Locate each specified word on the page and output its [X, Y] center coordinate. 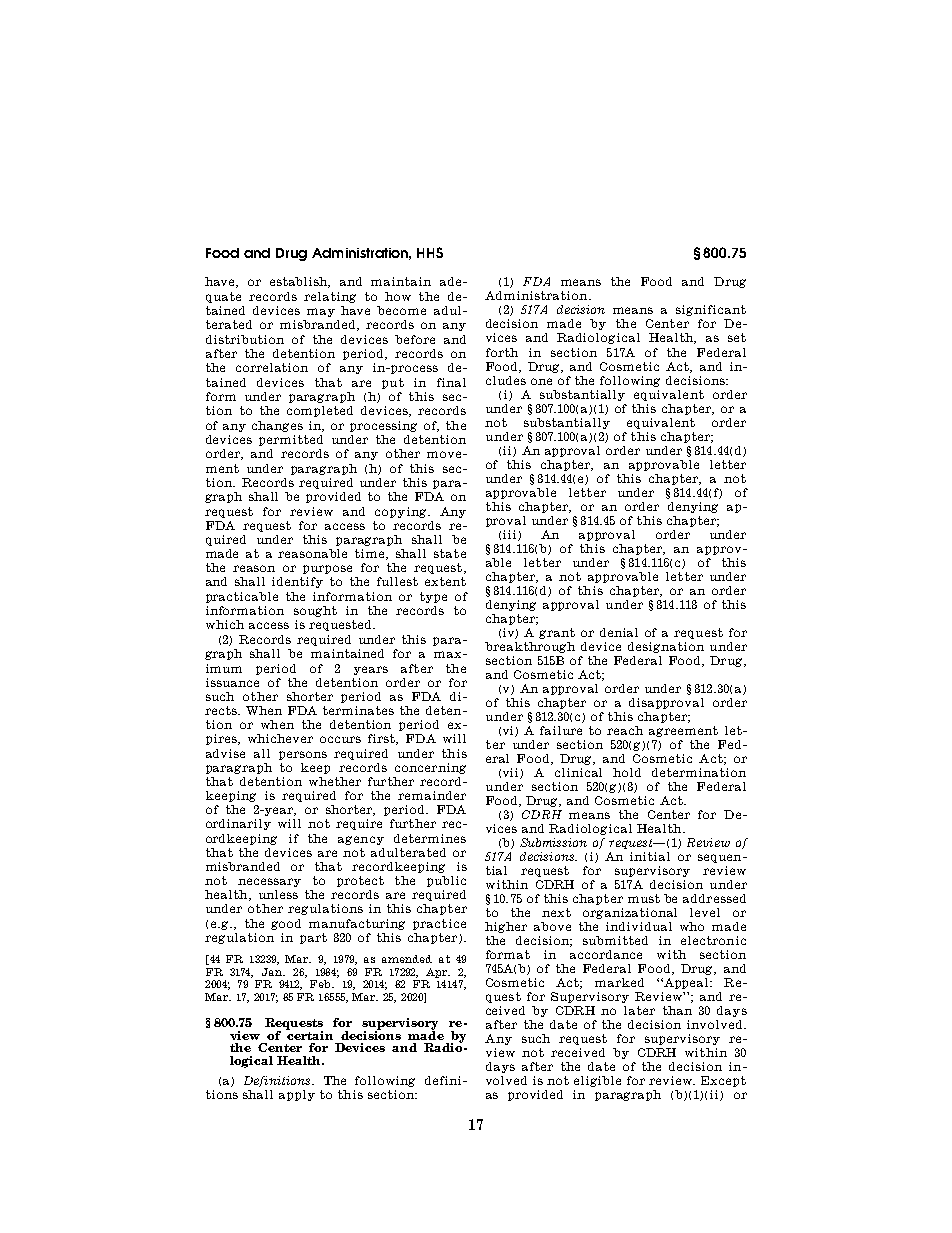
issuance [232, 682]
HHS [430, 252]
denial [619, 632]
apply [297, 1095]
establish [300, 282]
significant [711, 310]
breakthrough [530, 647]
